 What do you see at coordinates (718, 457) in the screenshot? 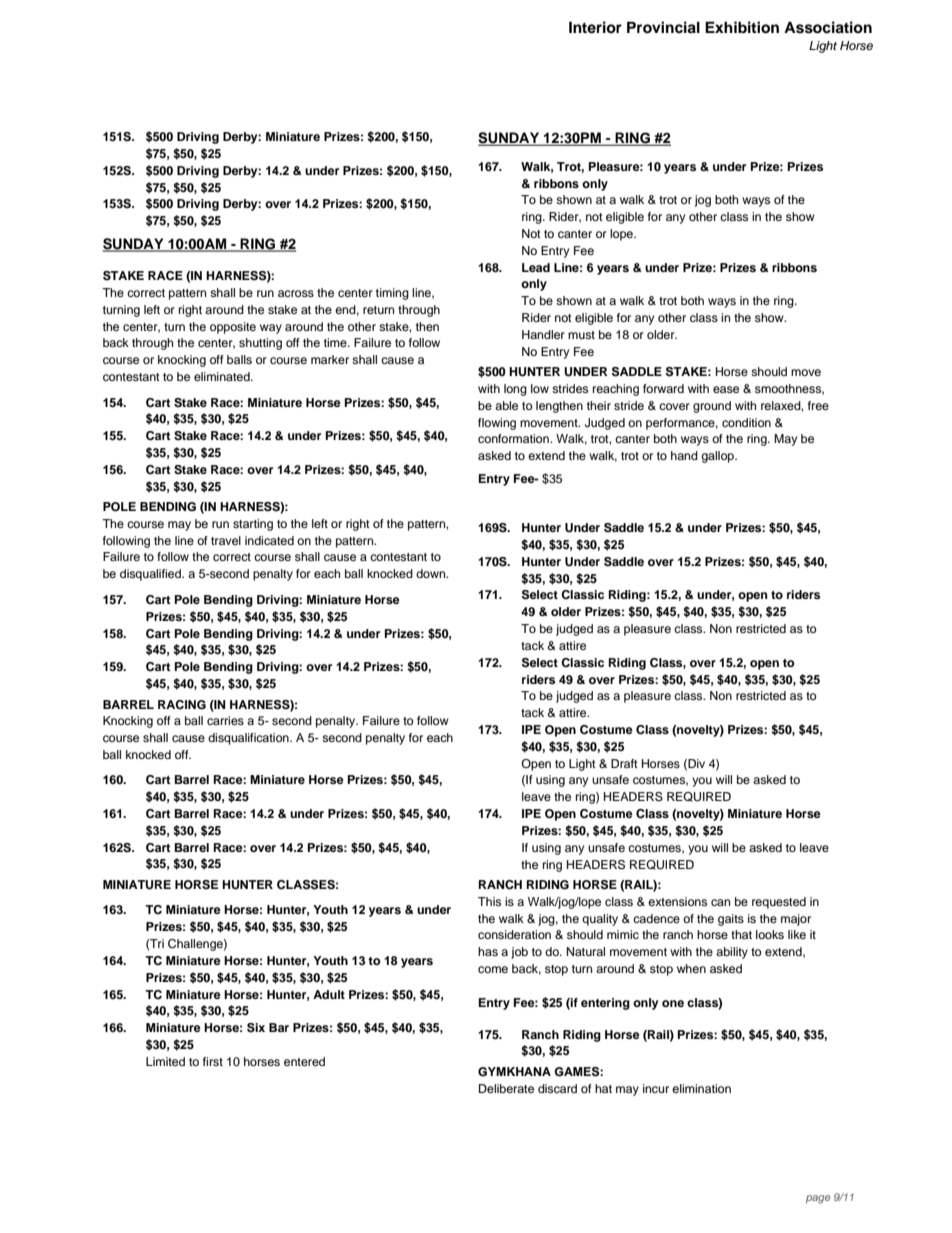
I see `gallop` at bounding box center [718, 457].
